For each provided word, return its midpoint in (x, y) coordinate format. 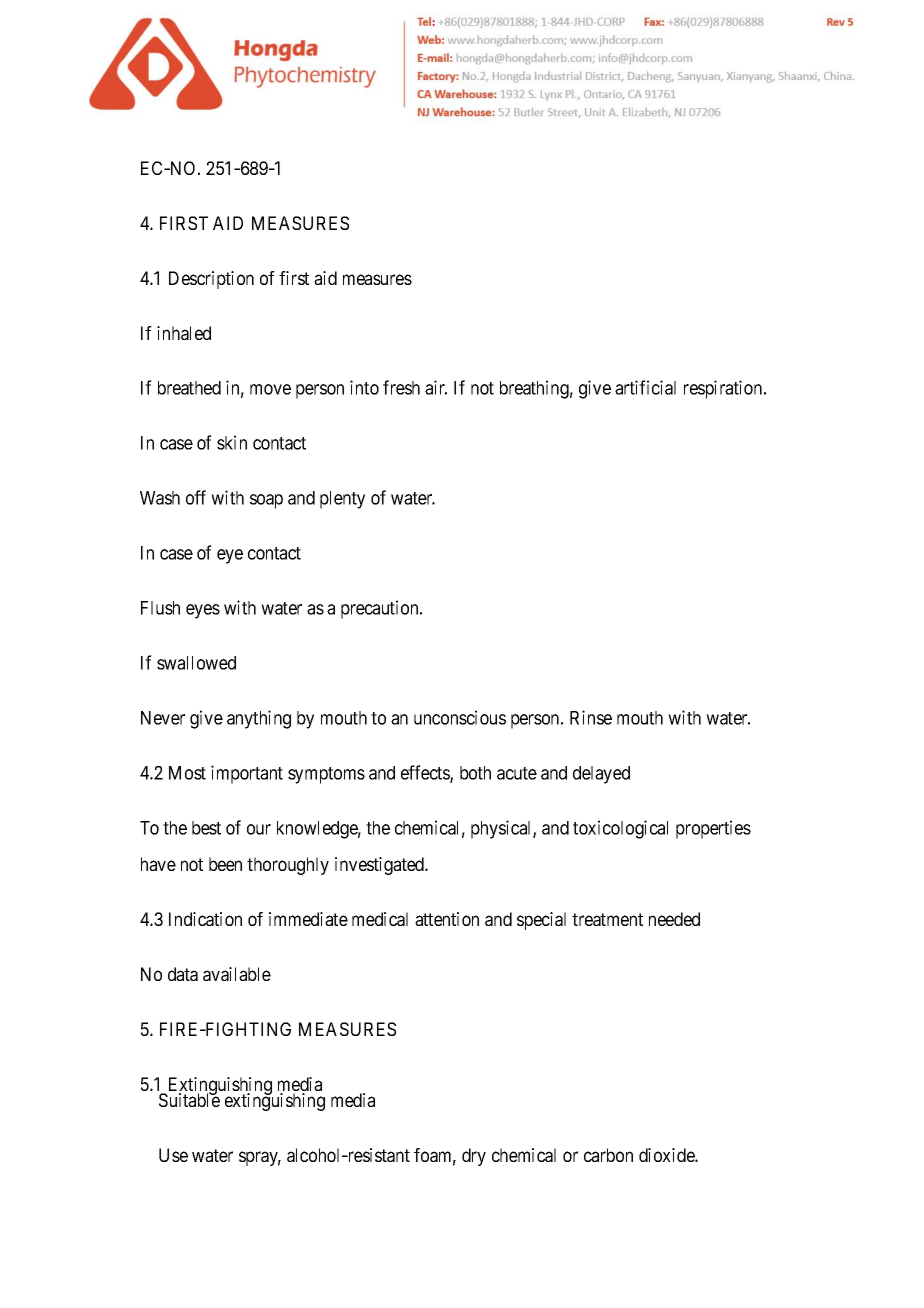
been (225, 864)
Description (211, 280)
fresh (401, 387)
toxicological (620, 829)
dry (474, 1157)
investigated (381, 866)
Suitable (189, 1099)
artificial (645, 387)
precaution (381, 609)
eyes (203, 611)
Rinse (591, 717)
